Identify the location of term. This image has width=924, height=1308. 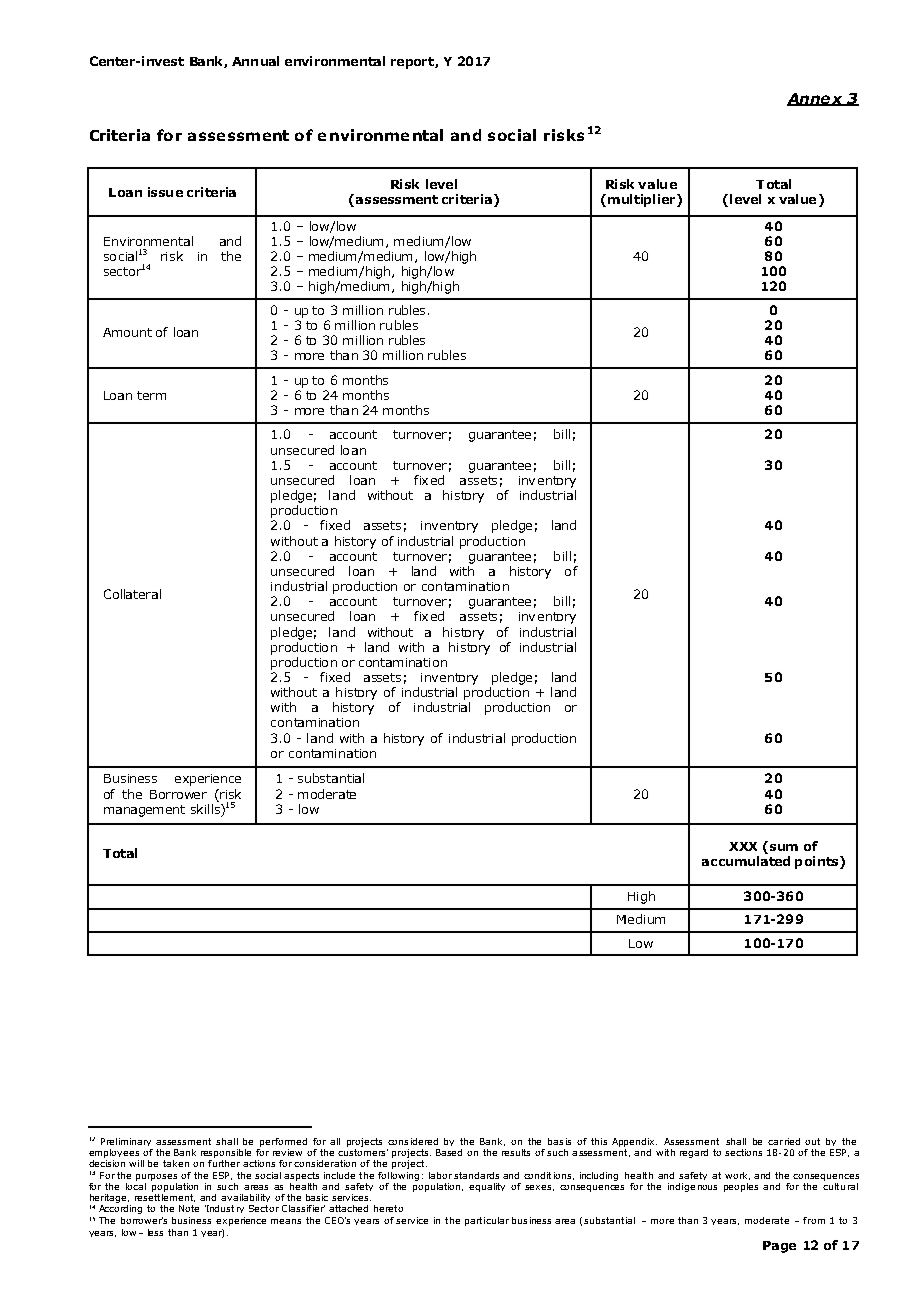
(151, 395).
